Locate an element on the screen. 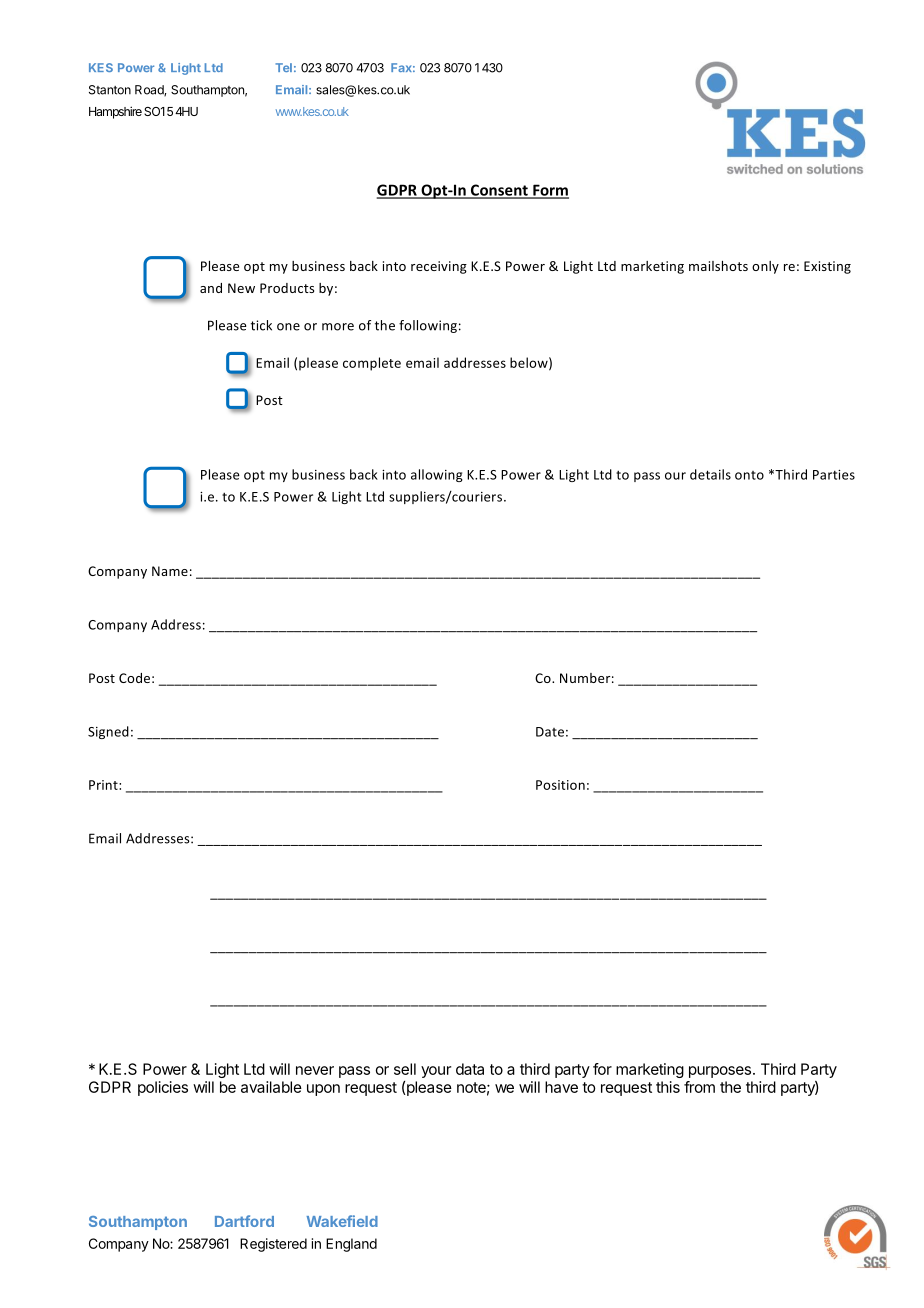 This screenshot has height=1308, width=924. Position is located at coordinates (560, 785).
